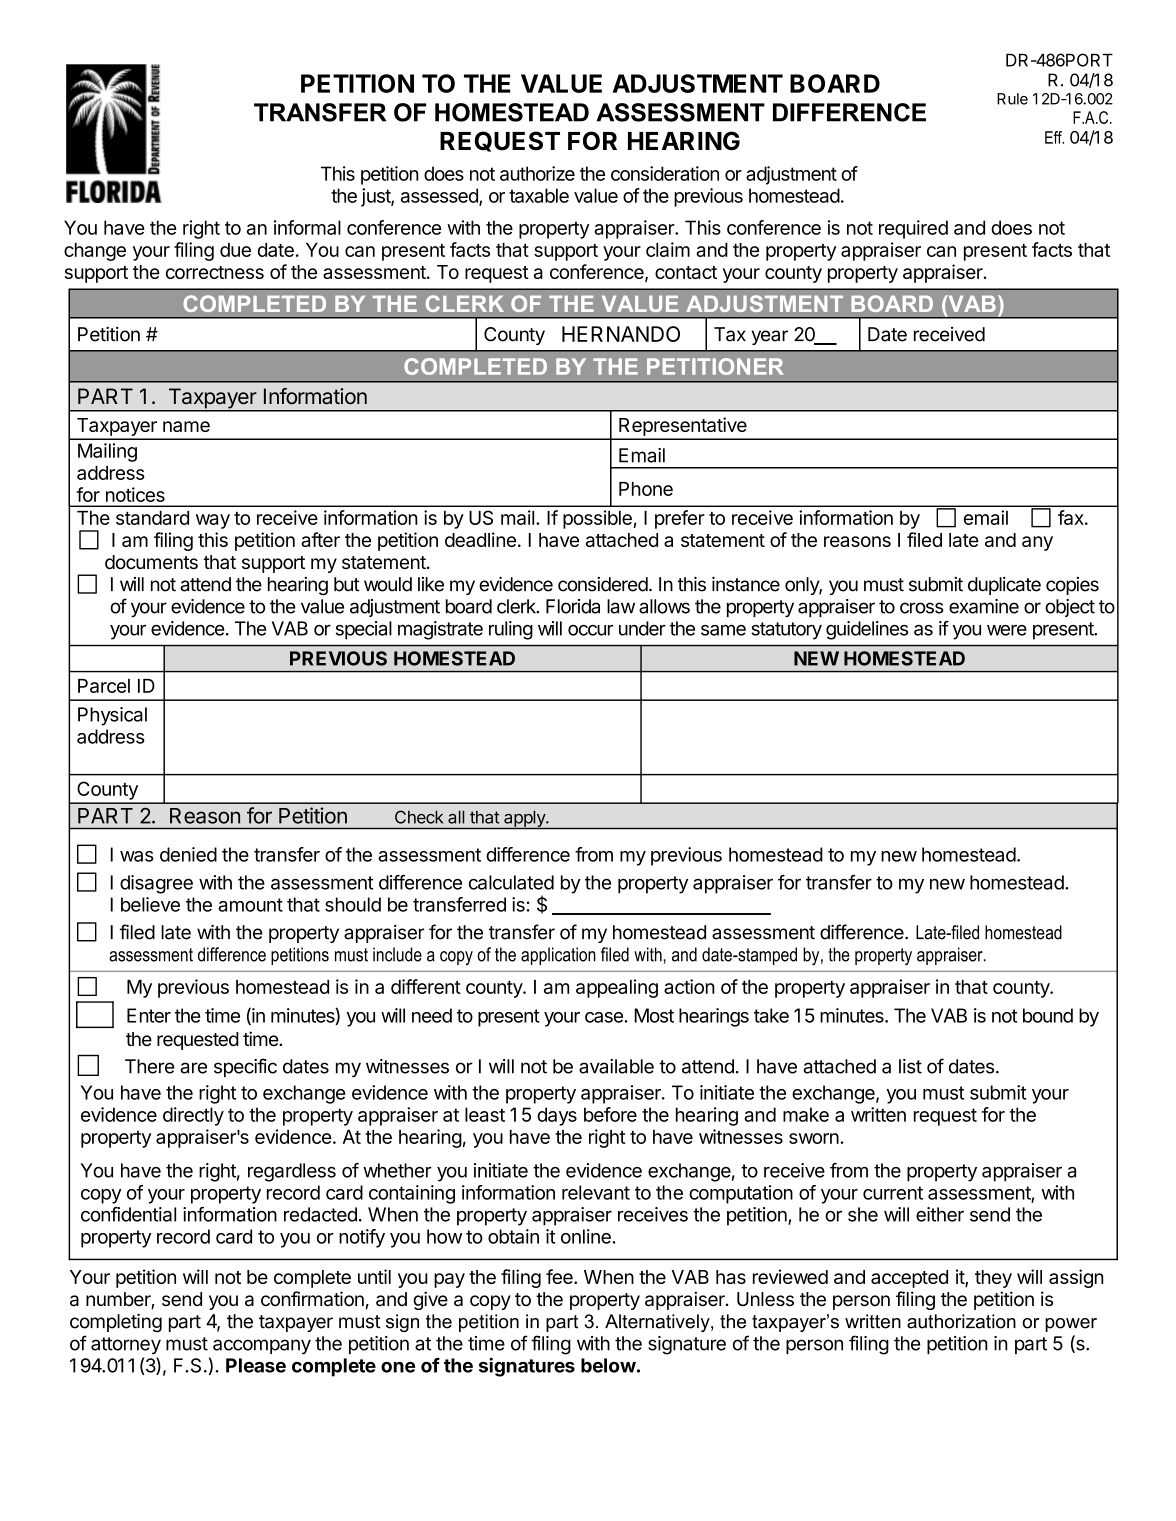 This image has width=1176, height=1521. Describe the element at coordinates (537, 173) in the image. I see `authorize` at that location.
